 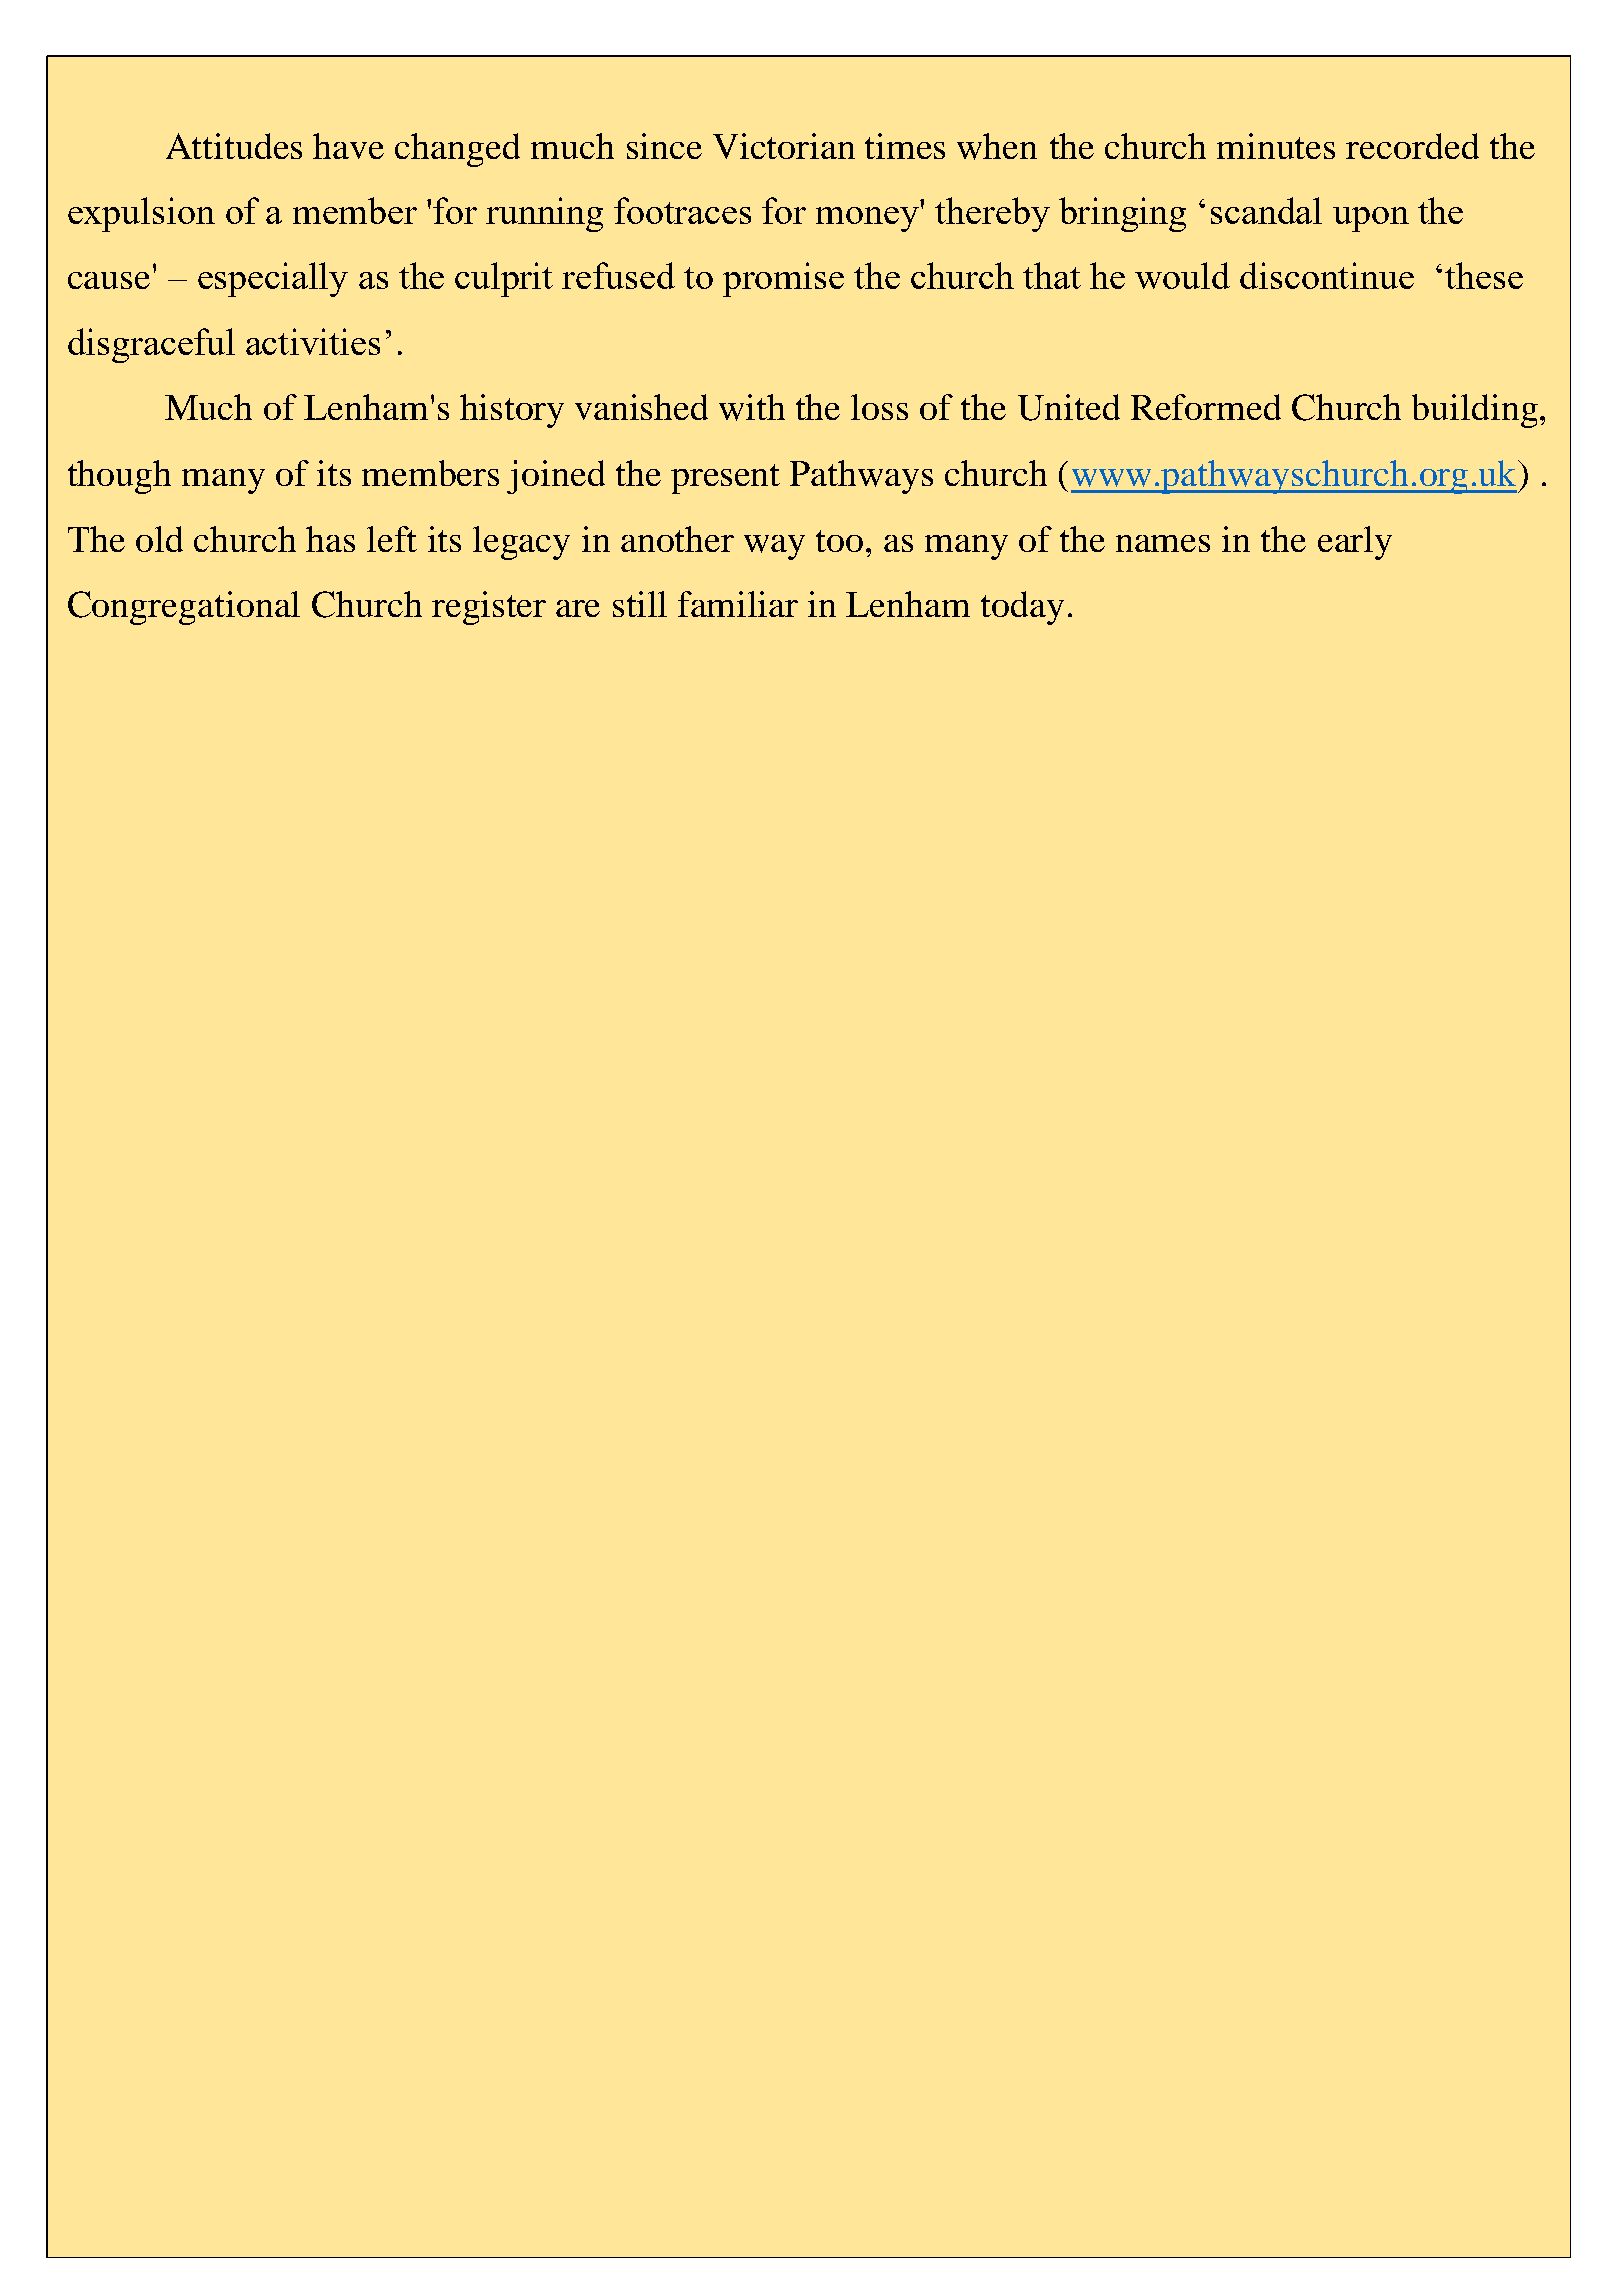 I want to click on Congregational, so click(x=184, y=608).
